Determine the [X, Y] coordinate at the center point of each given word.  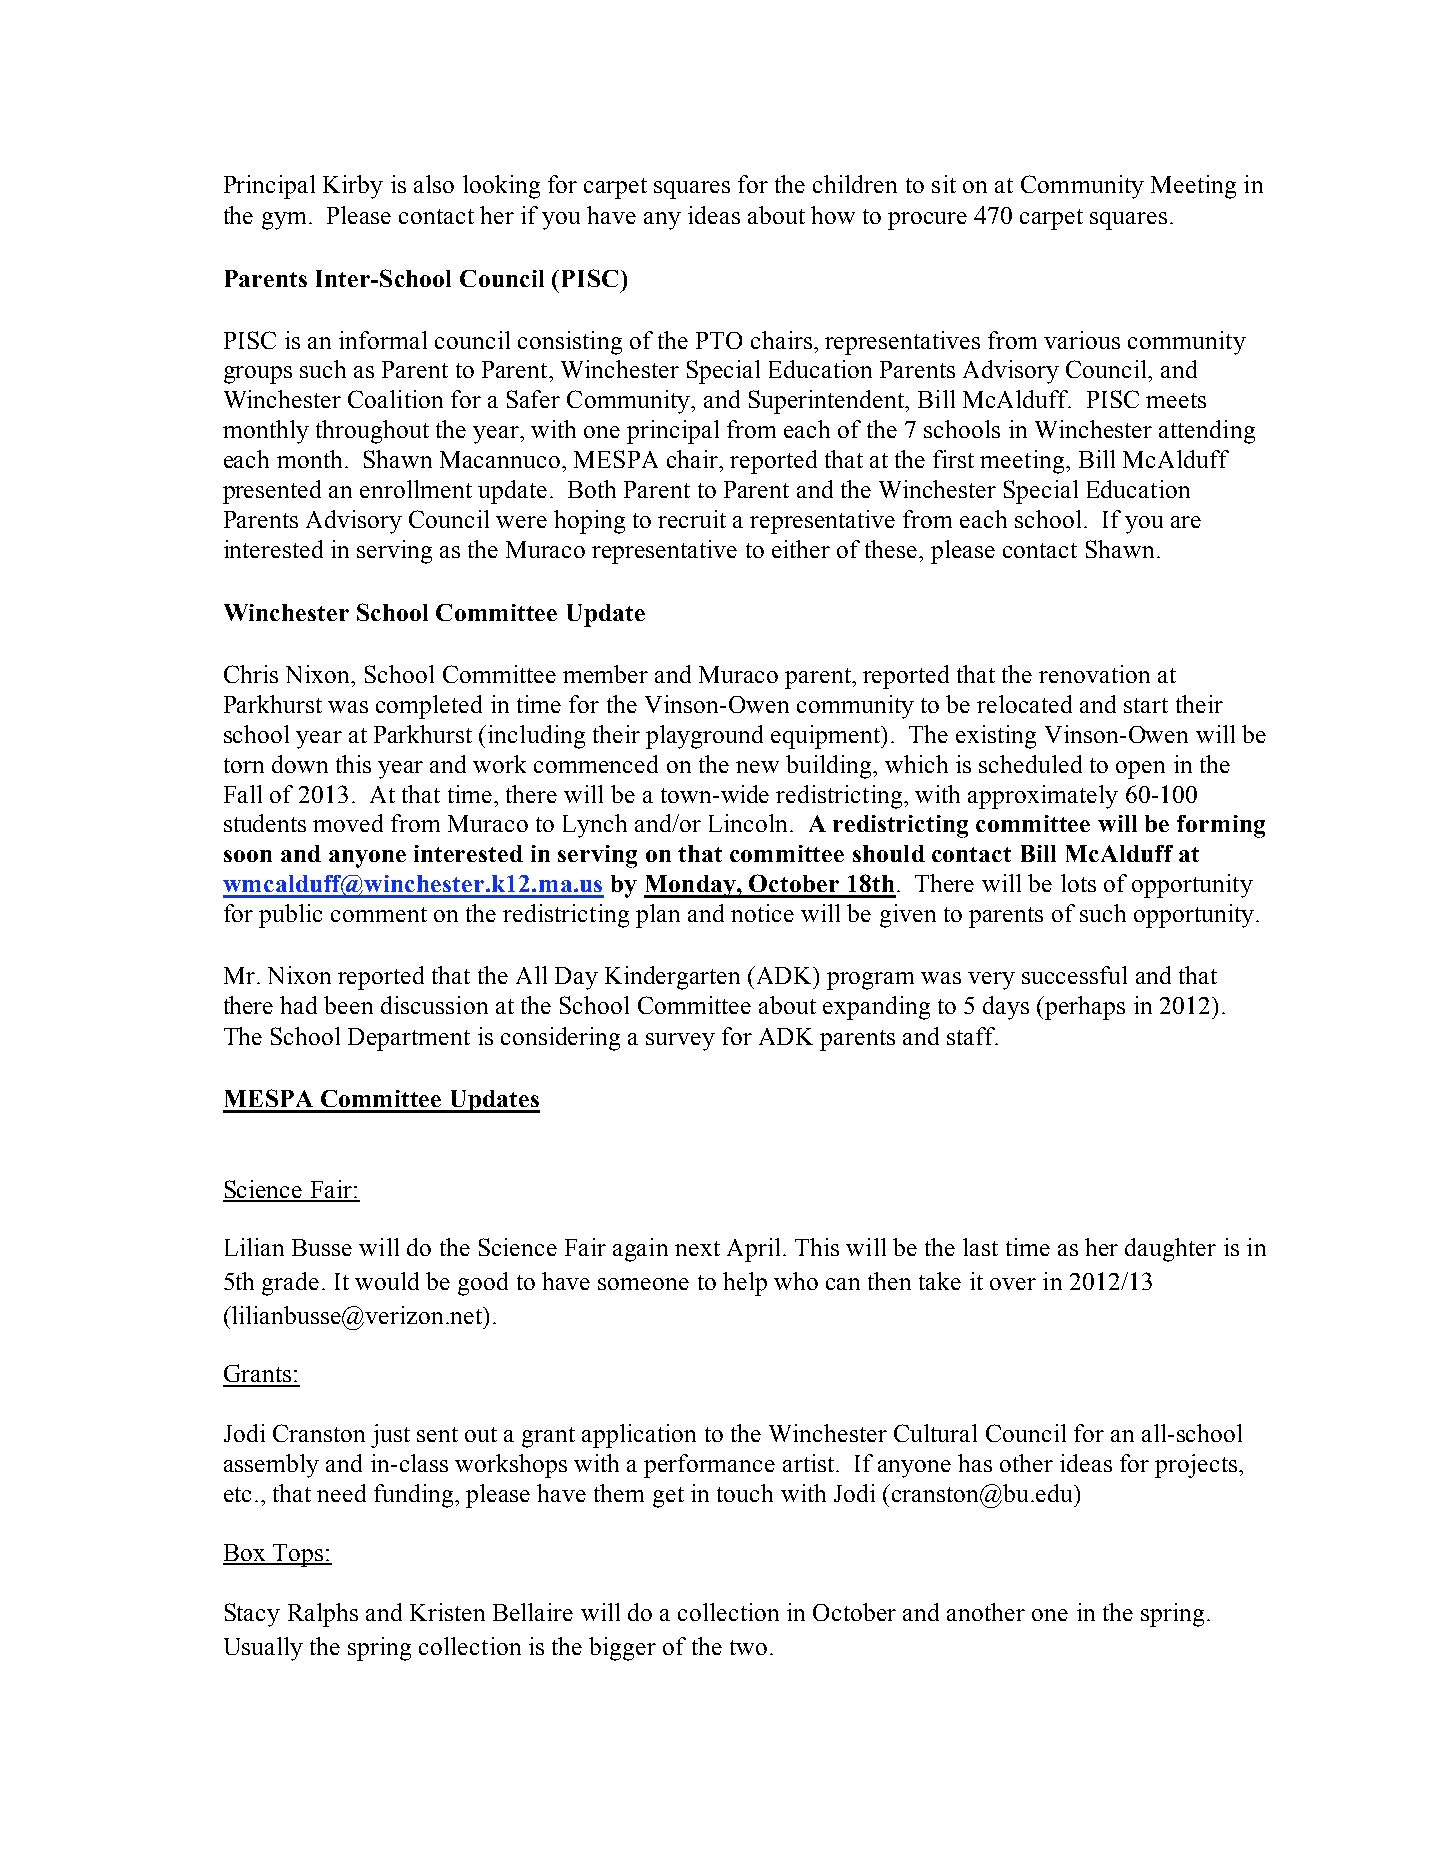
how [833, 215]
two [748, 1647]
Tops [298, 1555]
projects [1197, 1466]
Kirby [353, 187]
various [1082, 340]
